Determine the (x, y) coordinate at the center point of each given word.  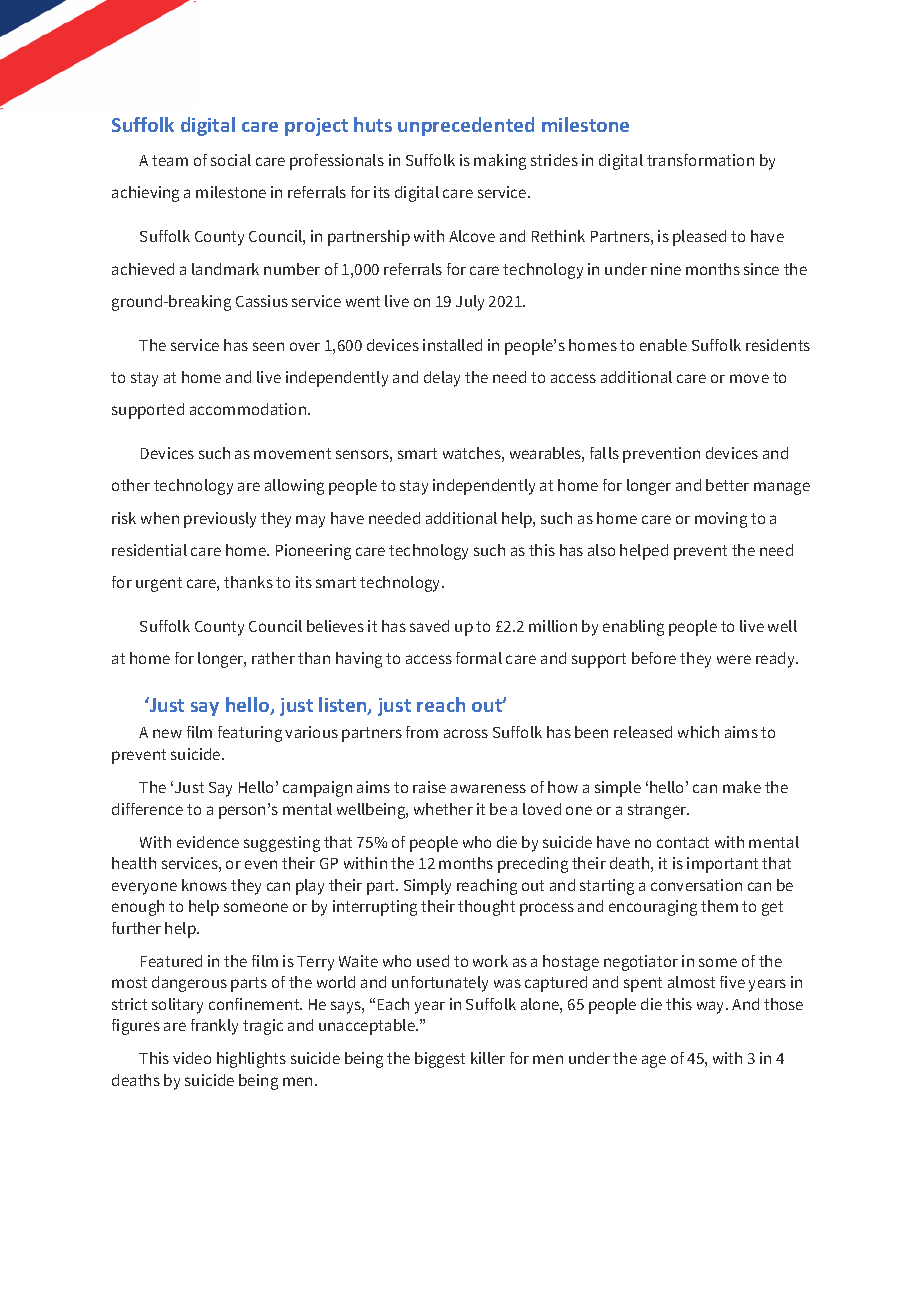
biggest (440, 1060)
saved (429, 626)
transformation (700, 160)
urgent (159, 584)
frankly (214, 1027)
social (231, 160)
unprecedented (466, 126)
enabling (633, 628)
